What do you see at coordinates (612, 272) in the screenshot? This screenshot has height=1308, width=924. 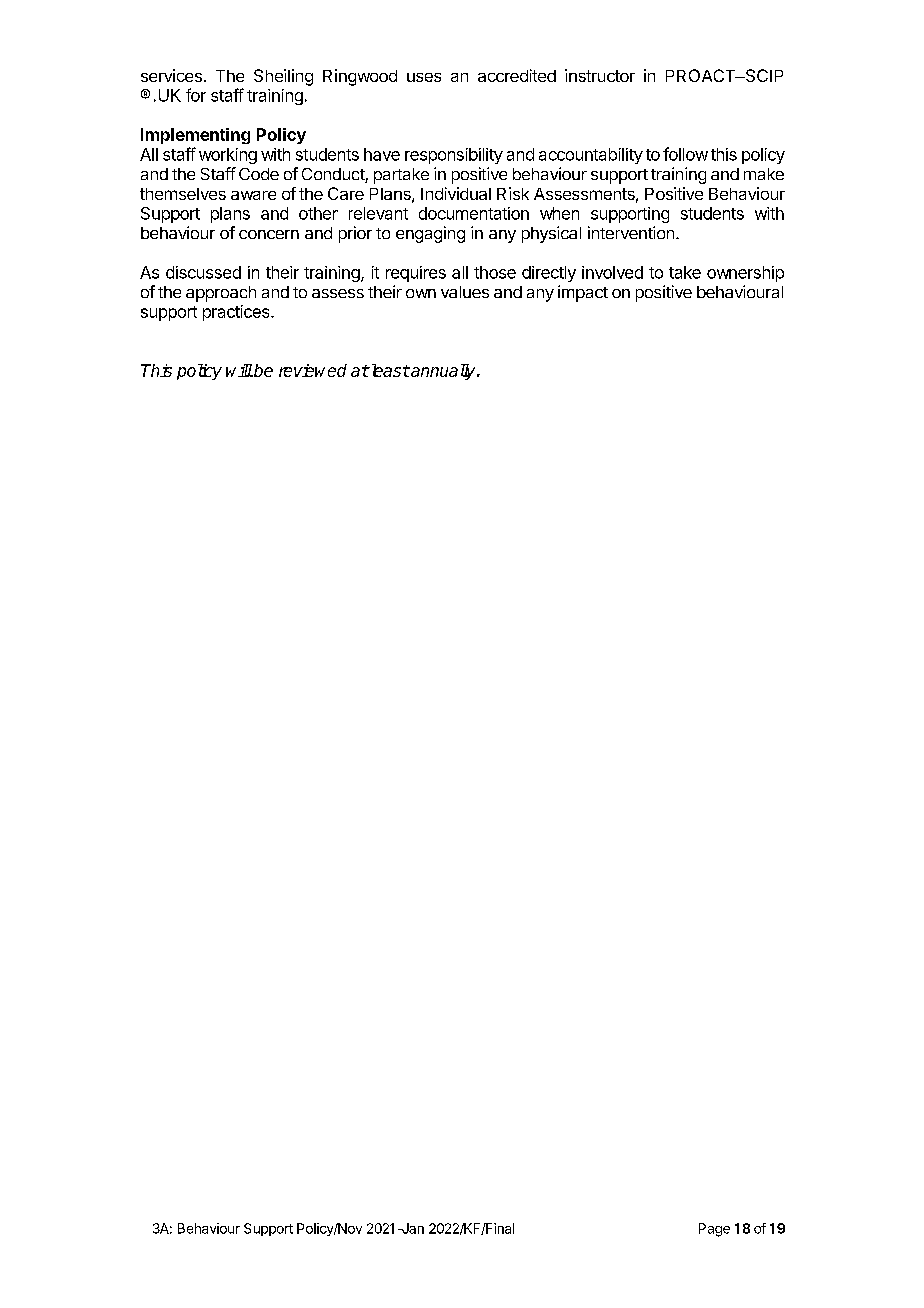 I see `involved` at bounding box center [612, 272].
